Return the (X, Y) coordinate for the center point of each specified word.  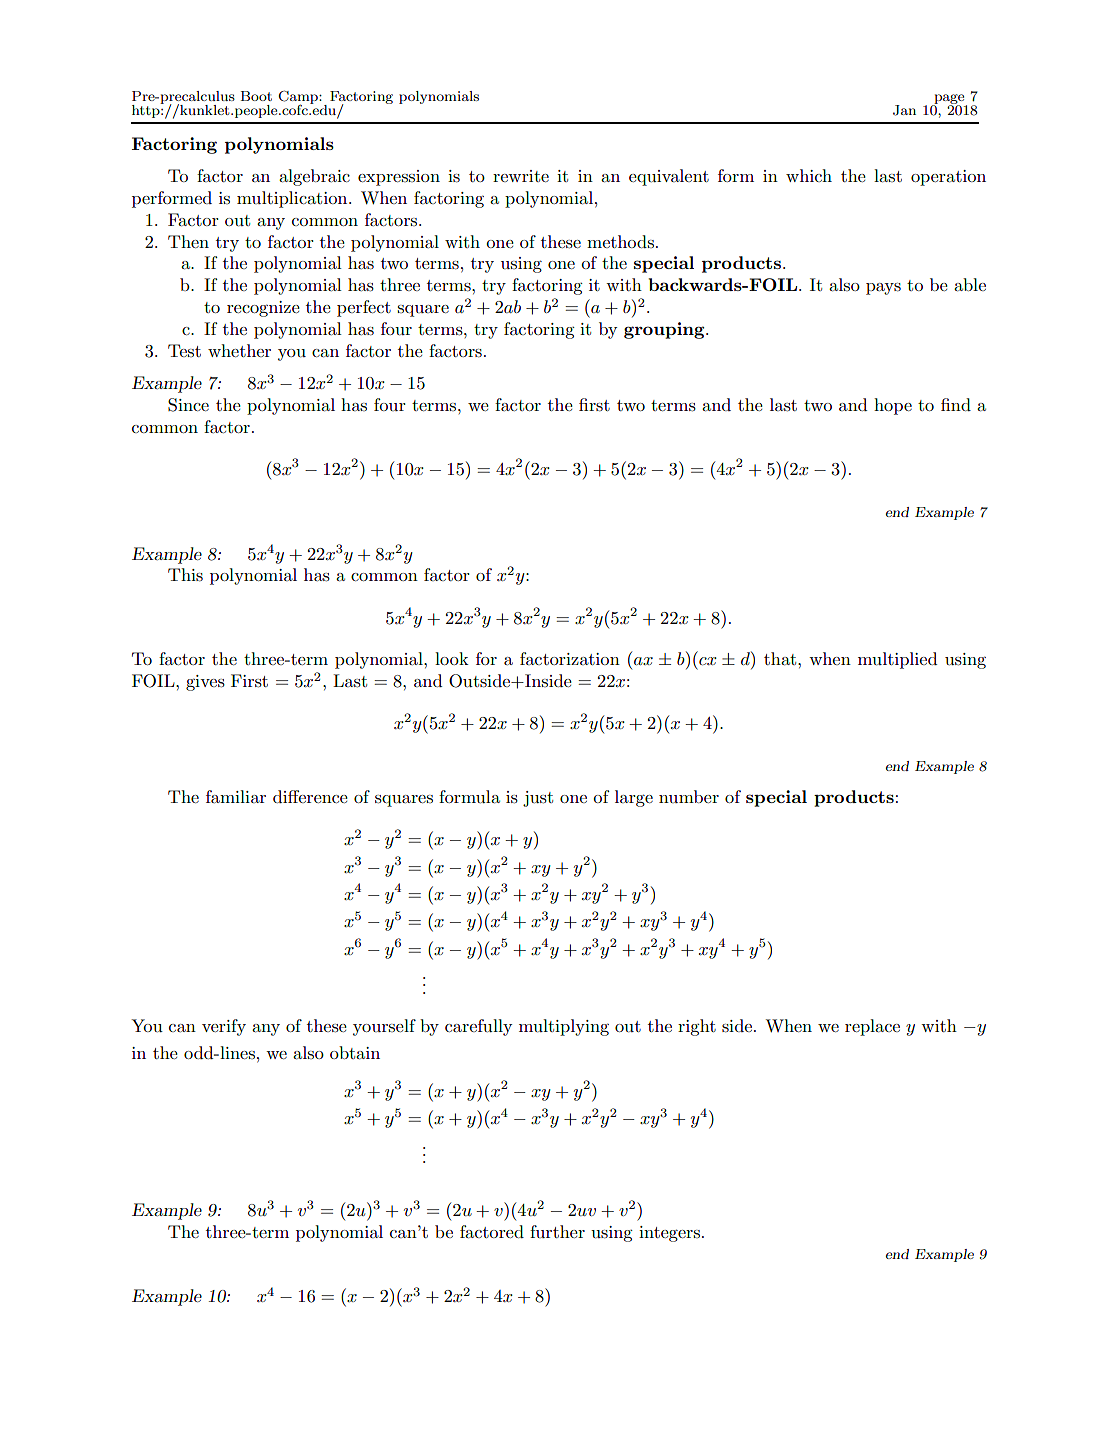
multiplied (897, 660)
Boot (256, 96)
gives (205, 683)
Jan (904, 110)
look (452, 658)
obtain (355, 1052)
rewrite (521, 176)
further (557, 1231)
